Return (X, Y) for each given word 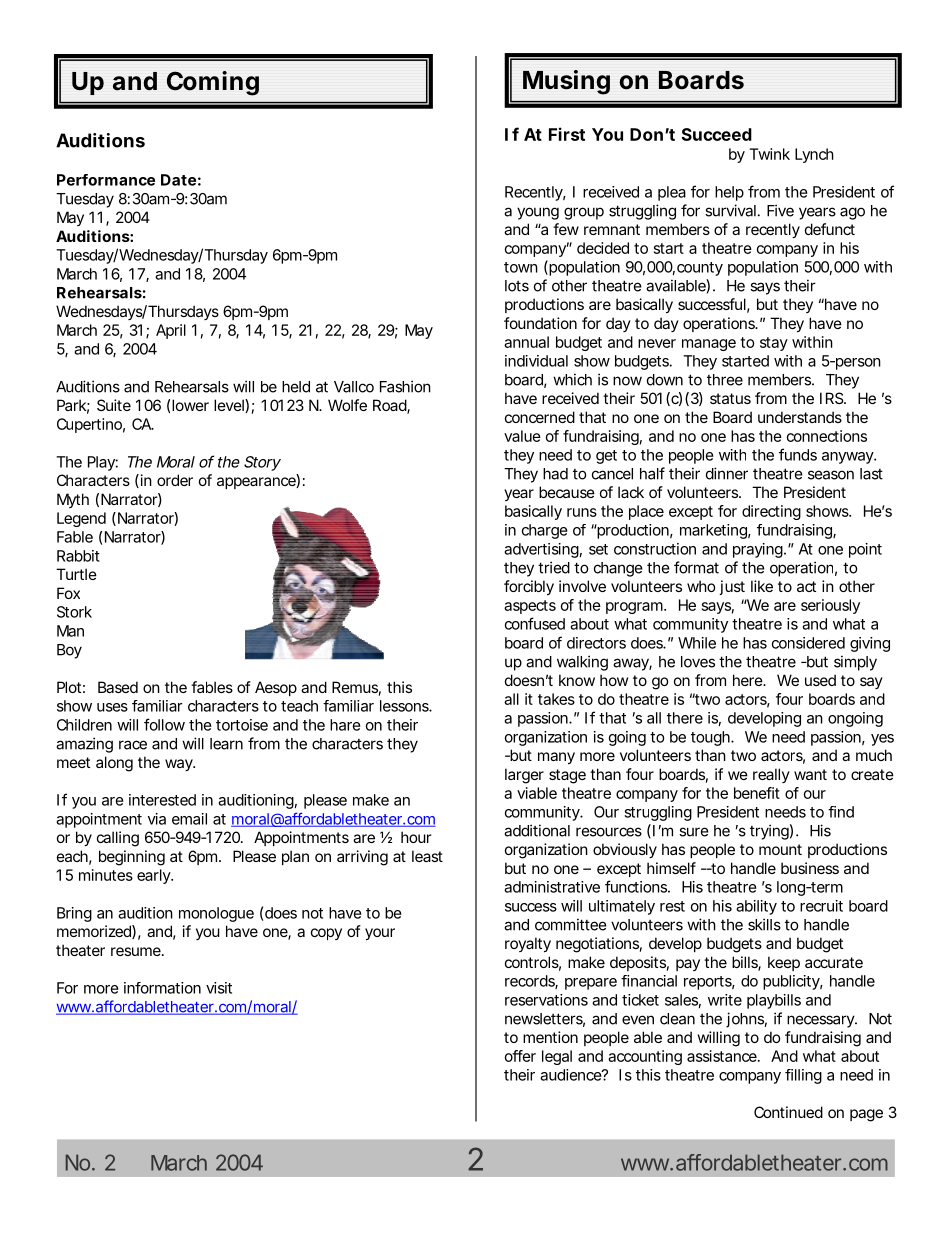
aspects (530, 607)
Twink (769, 154)
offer (520, 1056)
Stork (74, 612)
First (567, 134)
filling (803, 1076)
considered (808, 643)
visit (219, 988)
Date (178, 180)
